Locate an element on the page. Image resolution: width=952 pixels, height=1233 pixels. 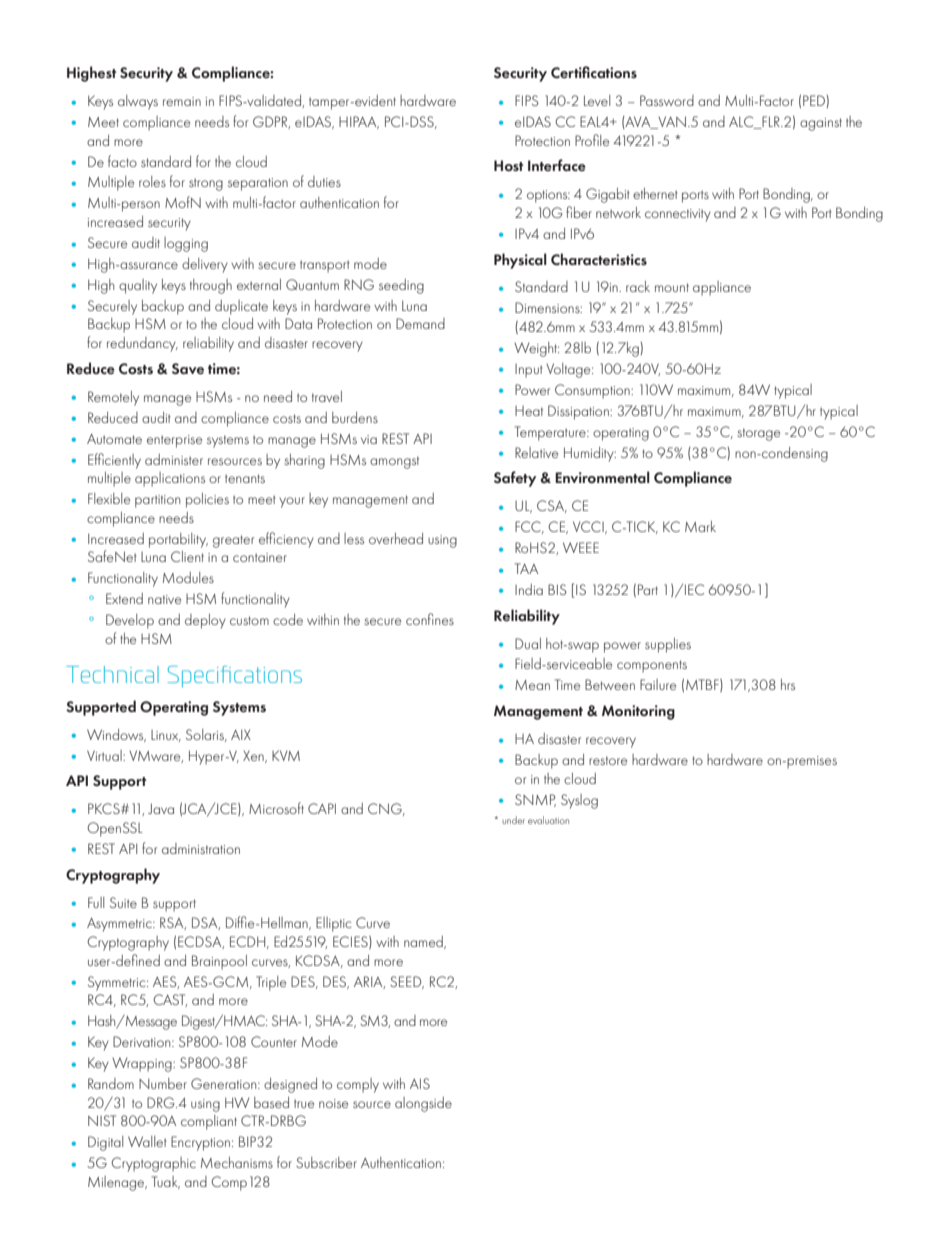
supplies is located at coordinates (668, 645).
